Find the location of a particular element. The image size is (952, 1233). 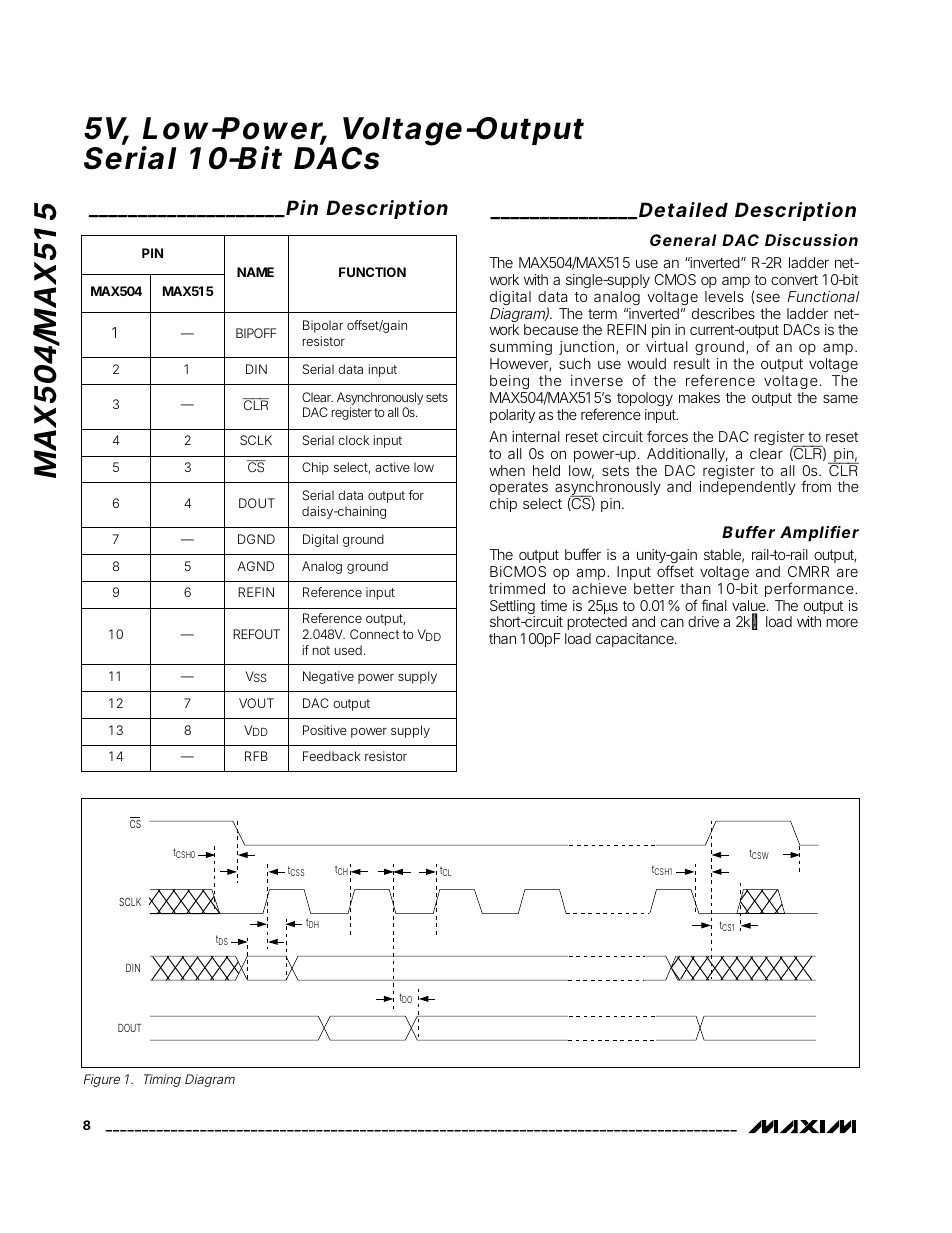

Additionally is located at coordinates (687, 455).
